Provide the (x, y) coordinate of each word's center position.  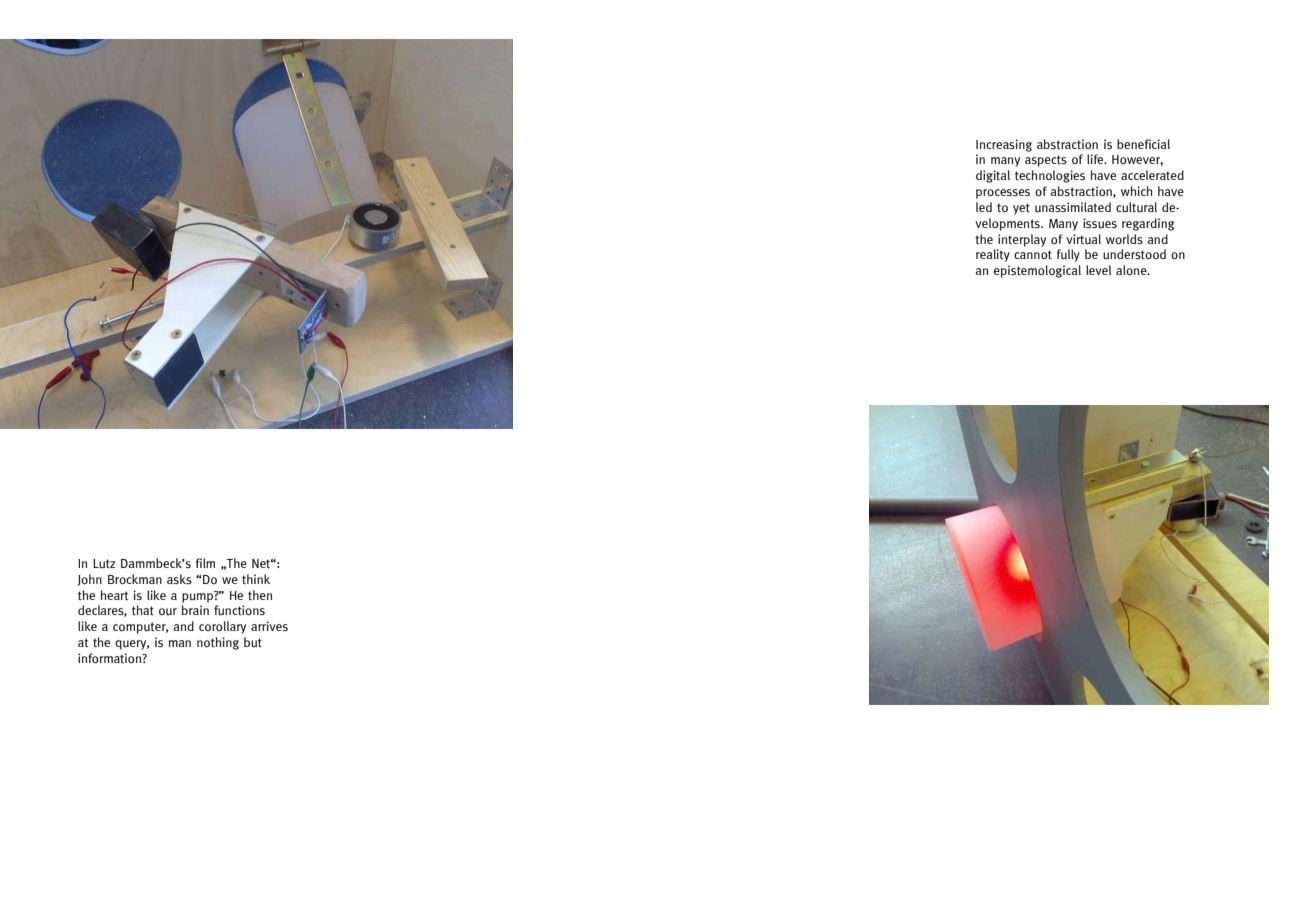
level (1098, 270)
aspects (1046, 161)
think (256, 579)
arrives (269, 626)
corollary (222, 627)
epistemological (1037, 271)
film (205, 563)
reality (993, 255)
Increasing (1004, 145)
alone (1132, 270)
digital (993, 176)
